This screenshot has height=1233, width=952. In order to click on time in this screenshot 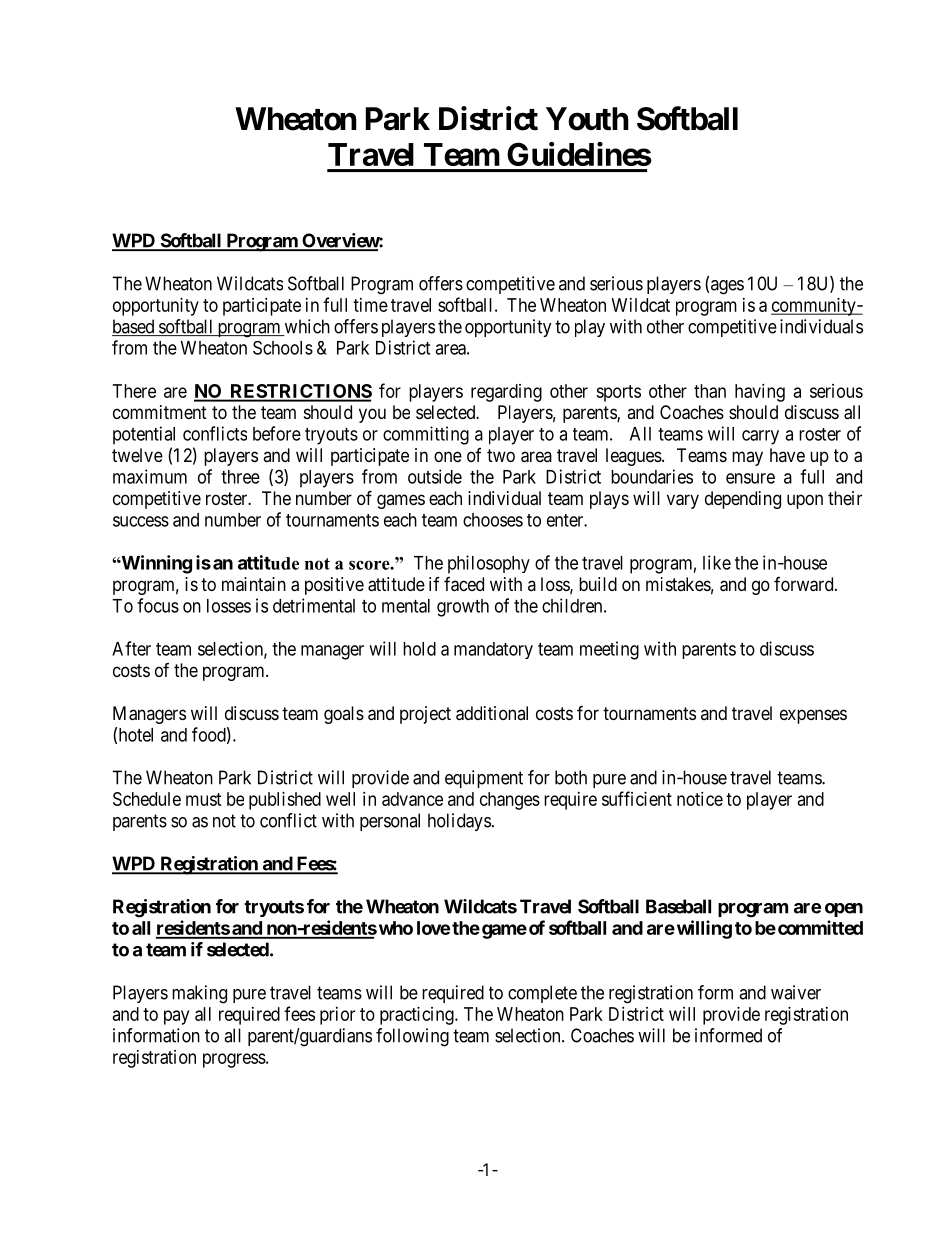, I will do `click(370, 305)`.
